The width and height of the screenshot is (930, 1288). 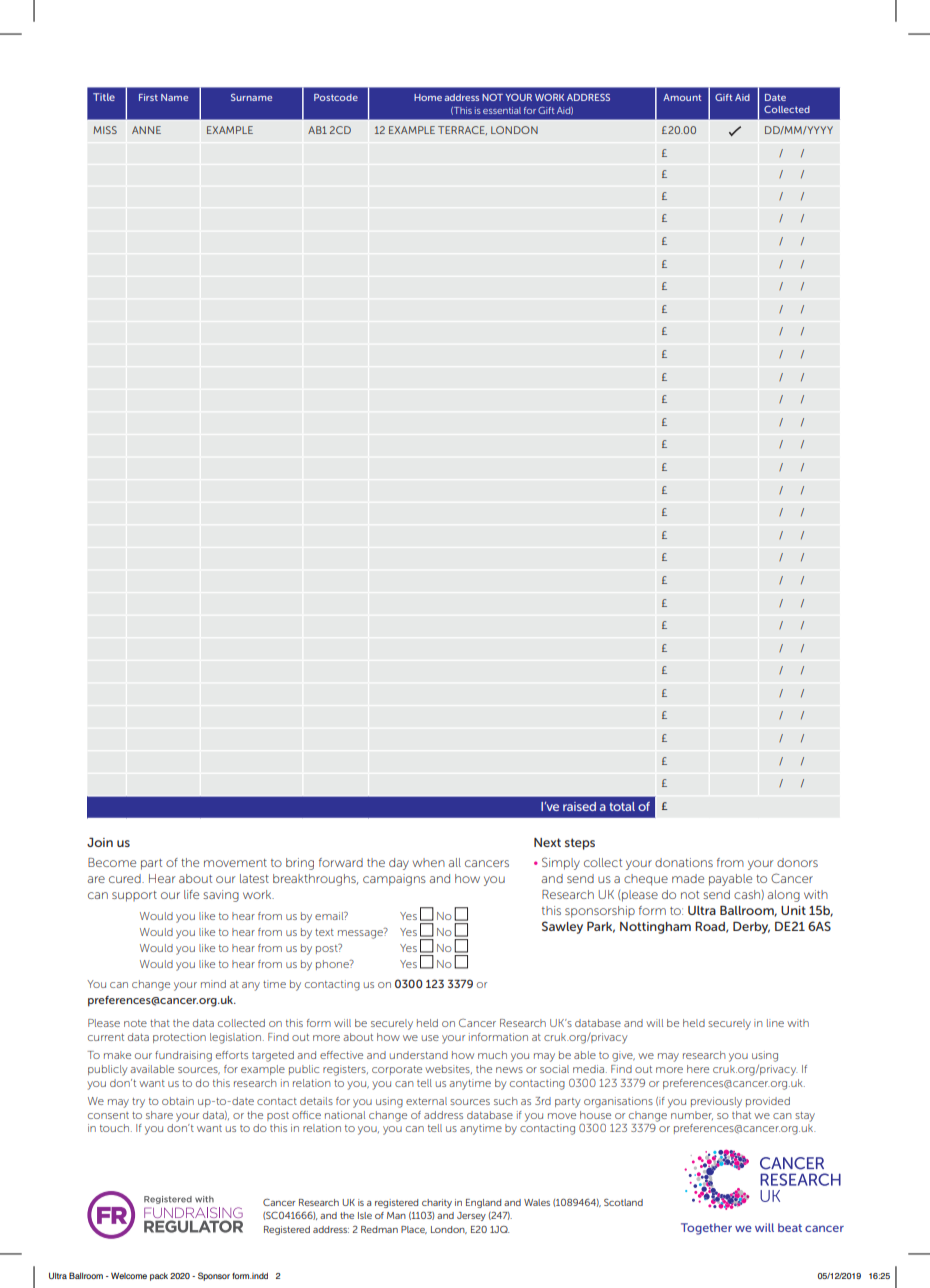 I want to click on total, so click(x=622, y=806).
